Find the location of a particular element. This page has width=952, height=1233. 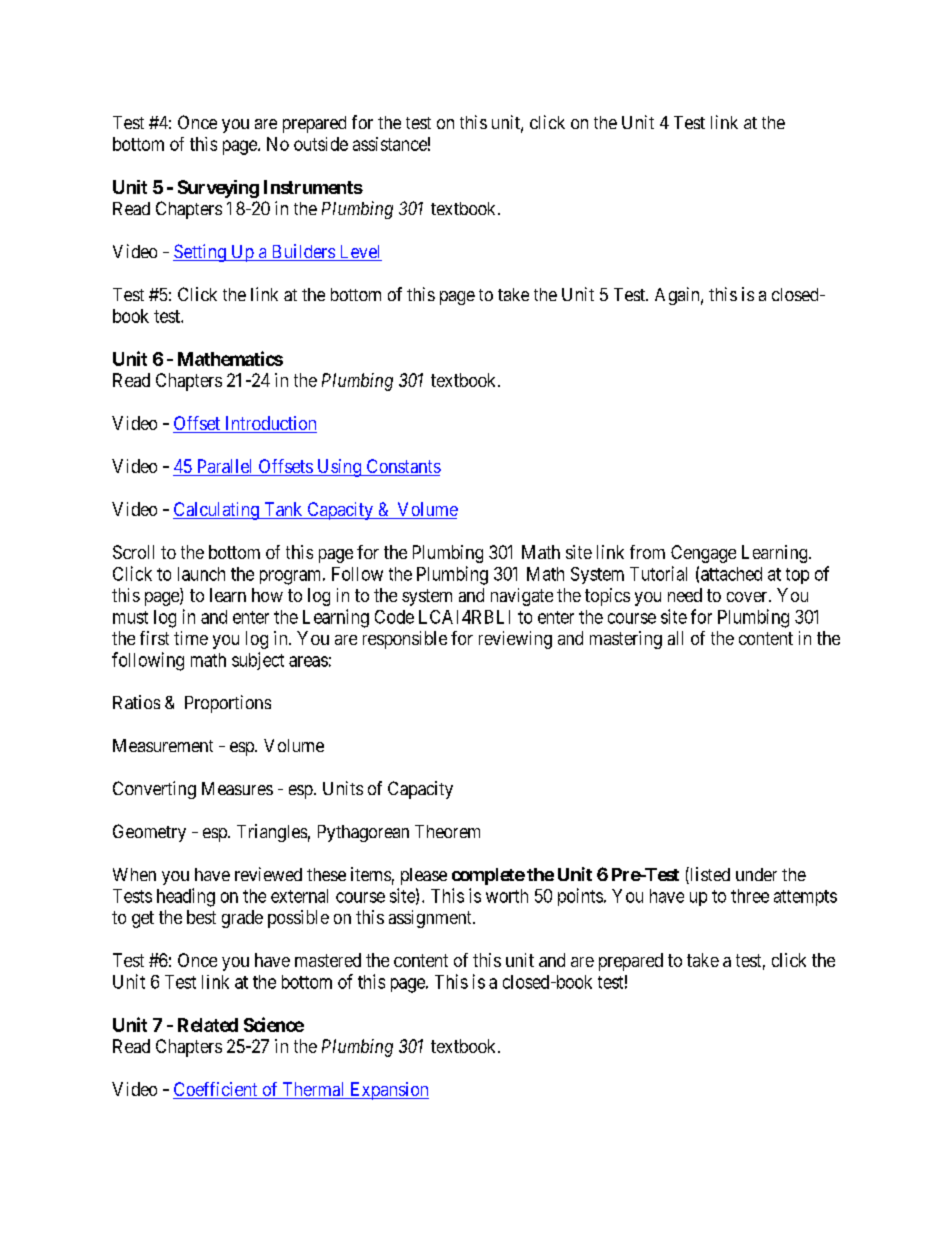

Measures is located at coordinates (237, 788).
